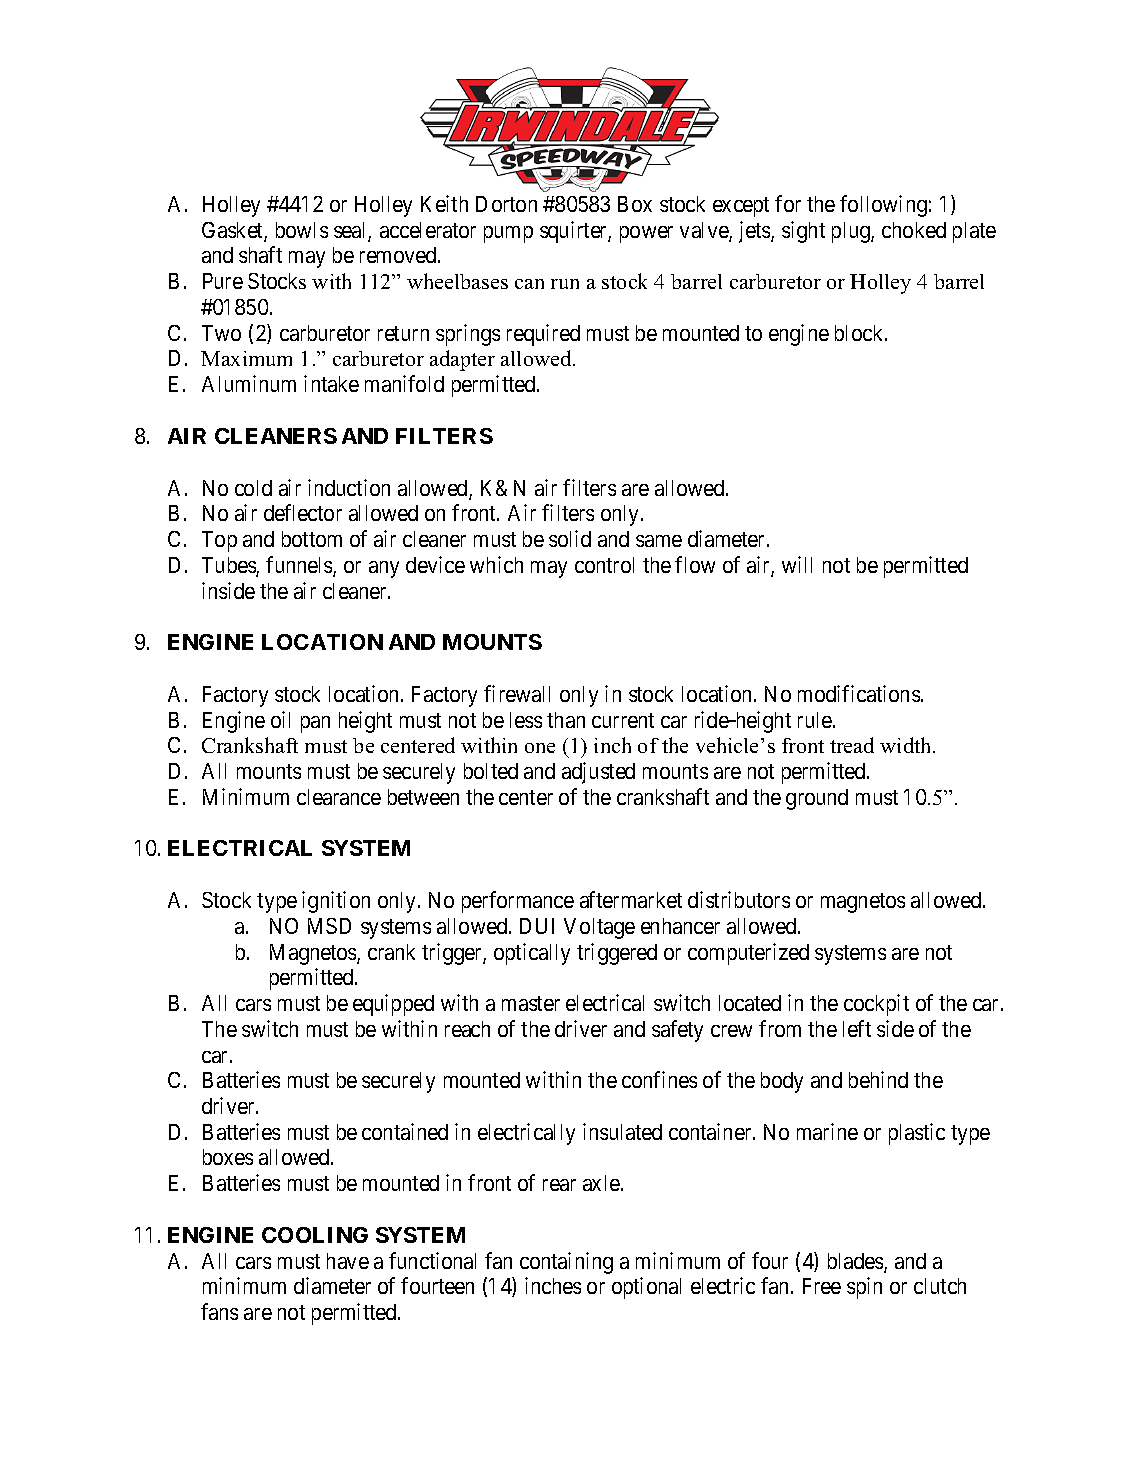 This screenshot has height=1475, width=1140. What do you see at coordinates (907, 745) in the screenshot?
I see `width` at bounding box center [907, 745].
